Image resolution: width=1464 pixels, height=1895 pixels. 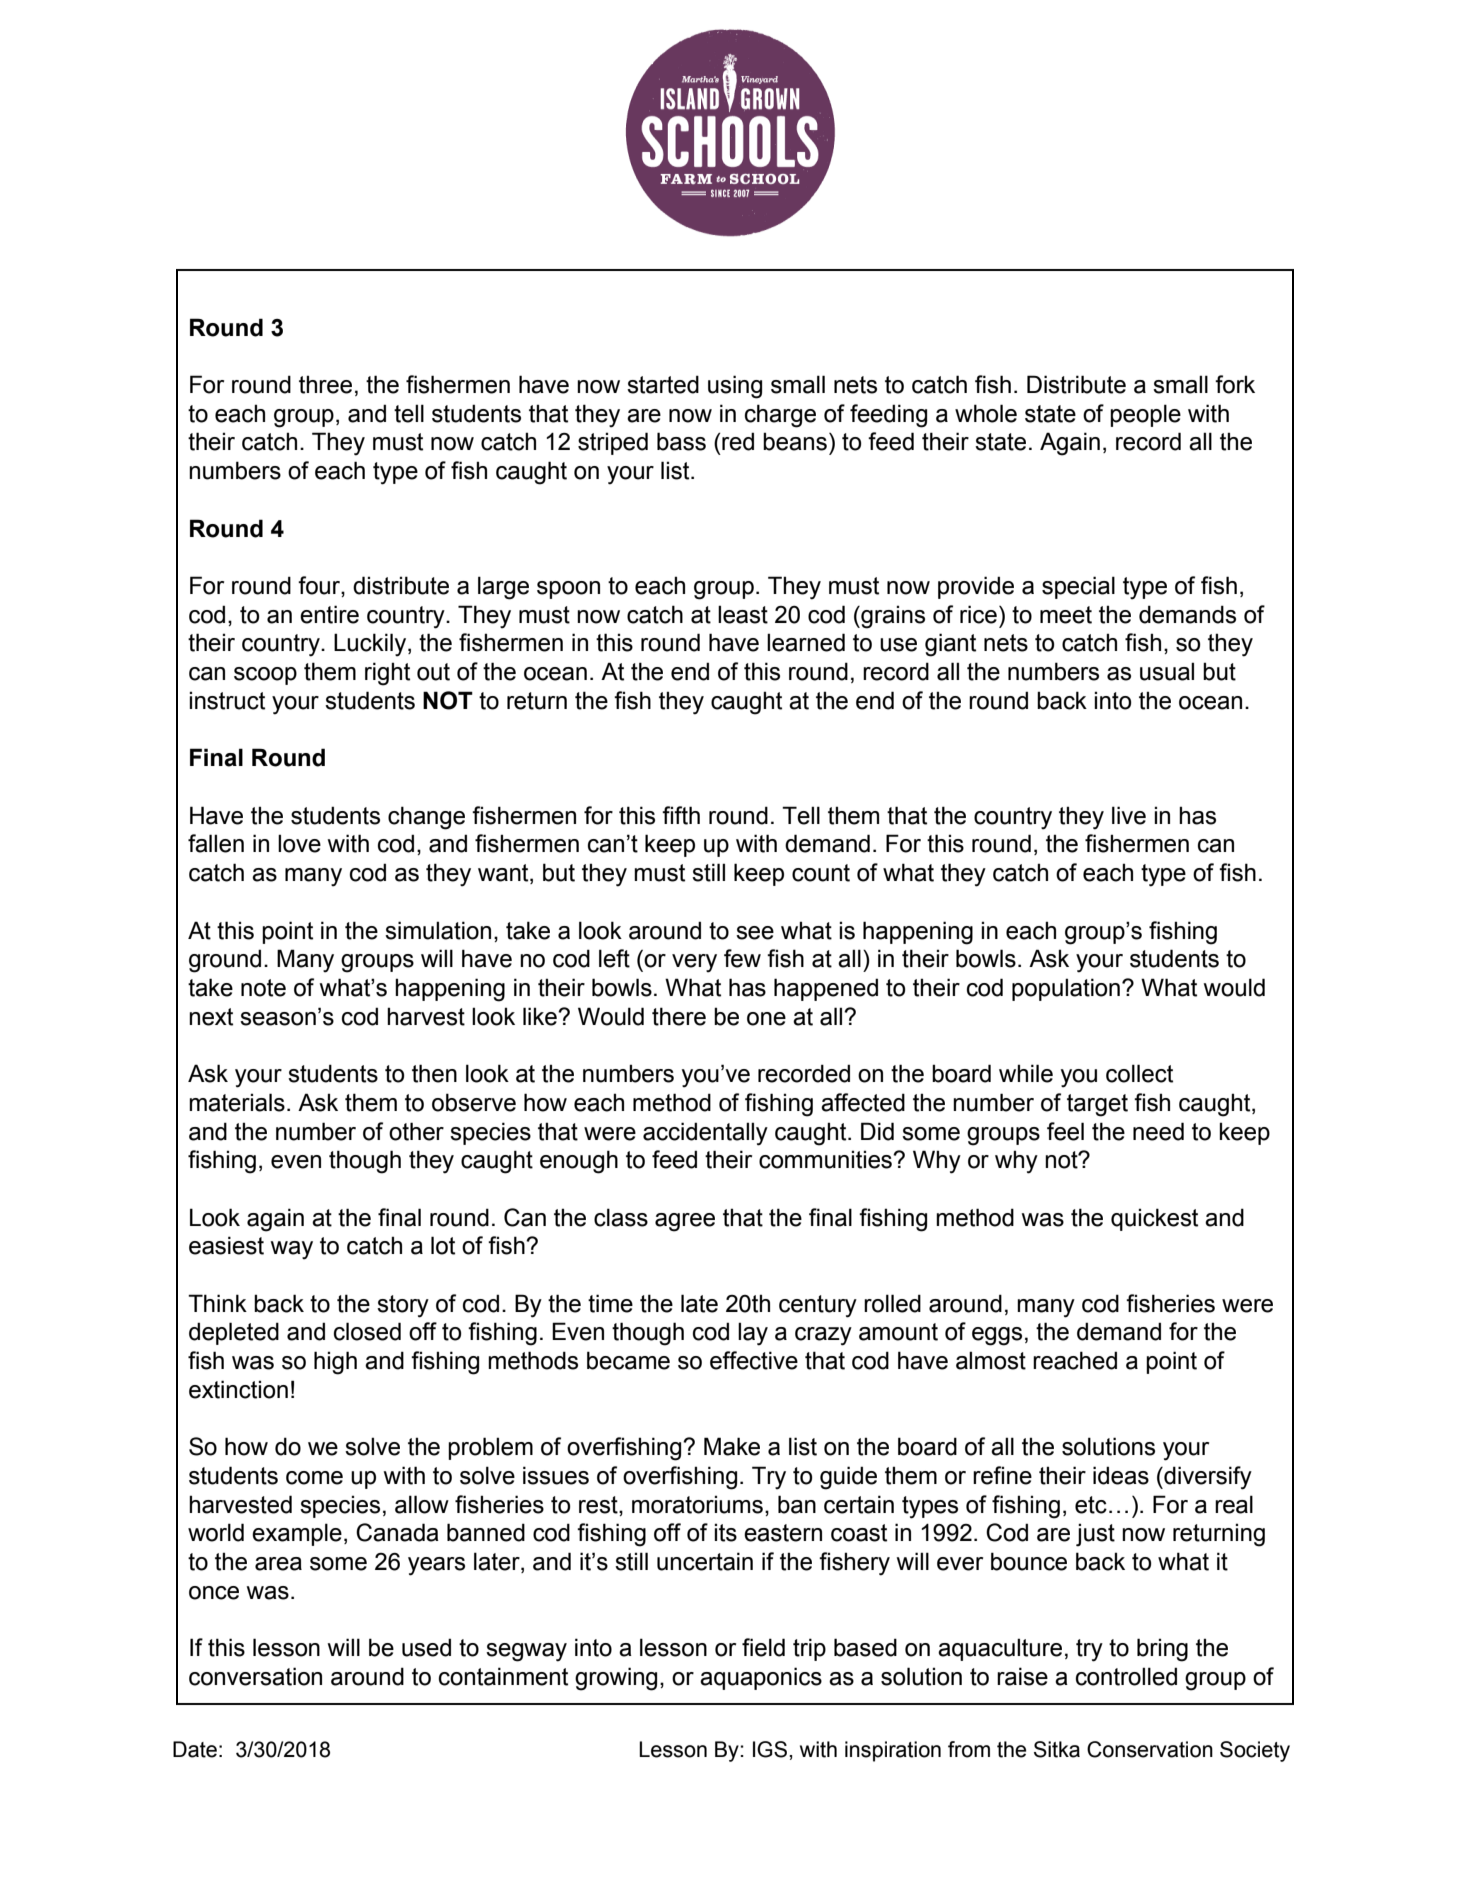 What do you see at coordinates (685, 1222) in the screenshot?
I see `agree` at bounding box center [685, 1222].
